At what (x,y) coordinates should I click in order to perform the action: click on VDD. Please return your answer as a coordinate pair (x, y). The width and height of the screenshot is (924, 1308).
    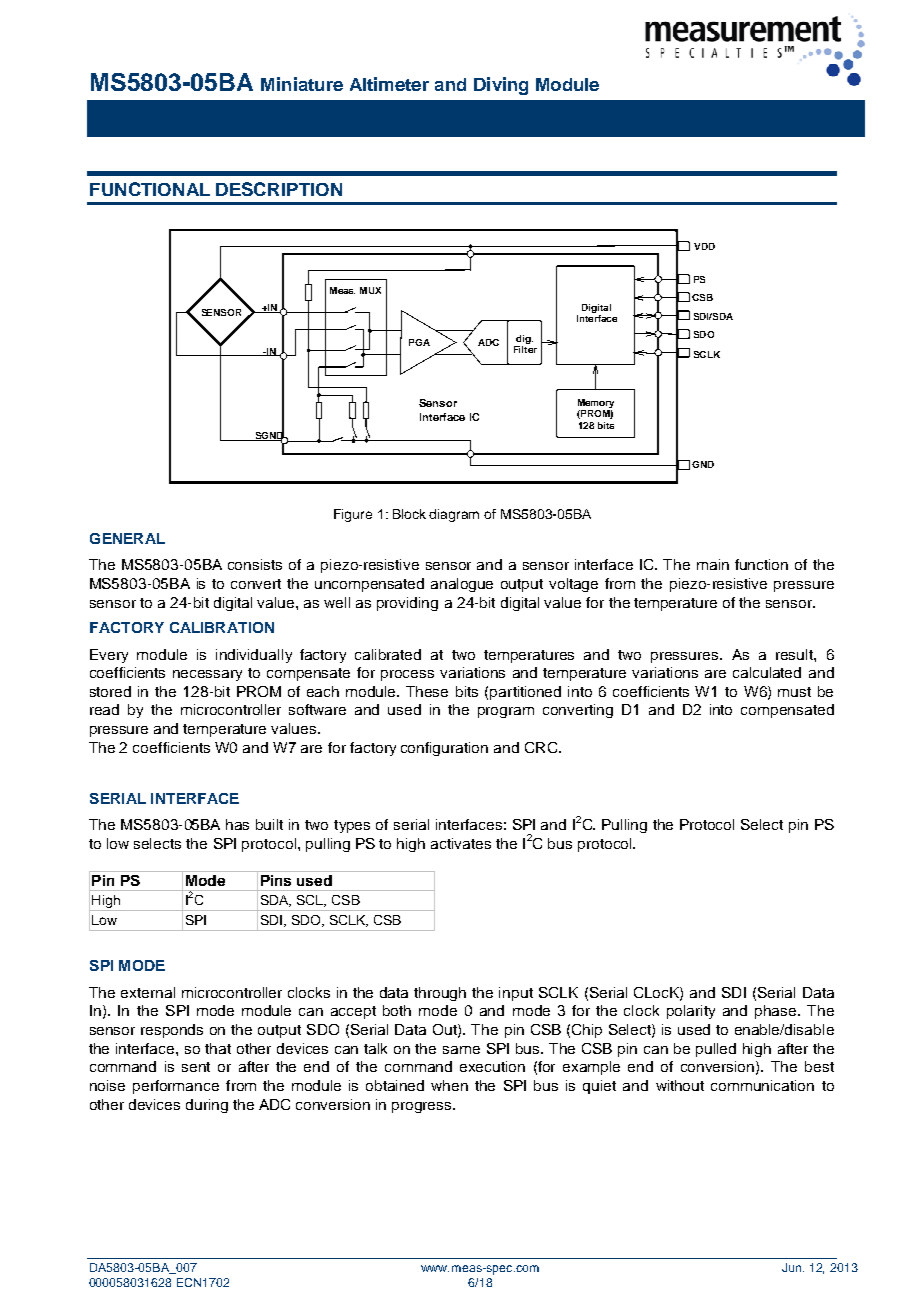
    Looking at the image, I should click on (704, 246).
